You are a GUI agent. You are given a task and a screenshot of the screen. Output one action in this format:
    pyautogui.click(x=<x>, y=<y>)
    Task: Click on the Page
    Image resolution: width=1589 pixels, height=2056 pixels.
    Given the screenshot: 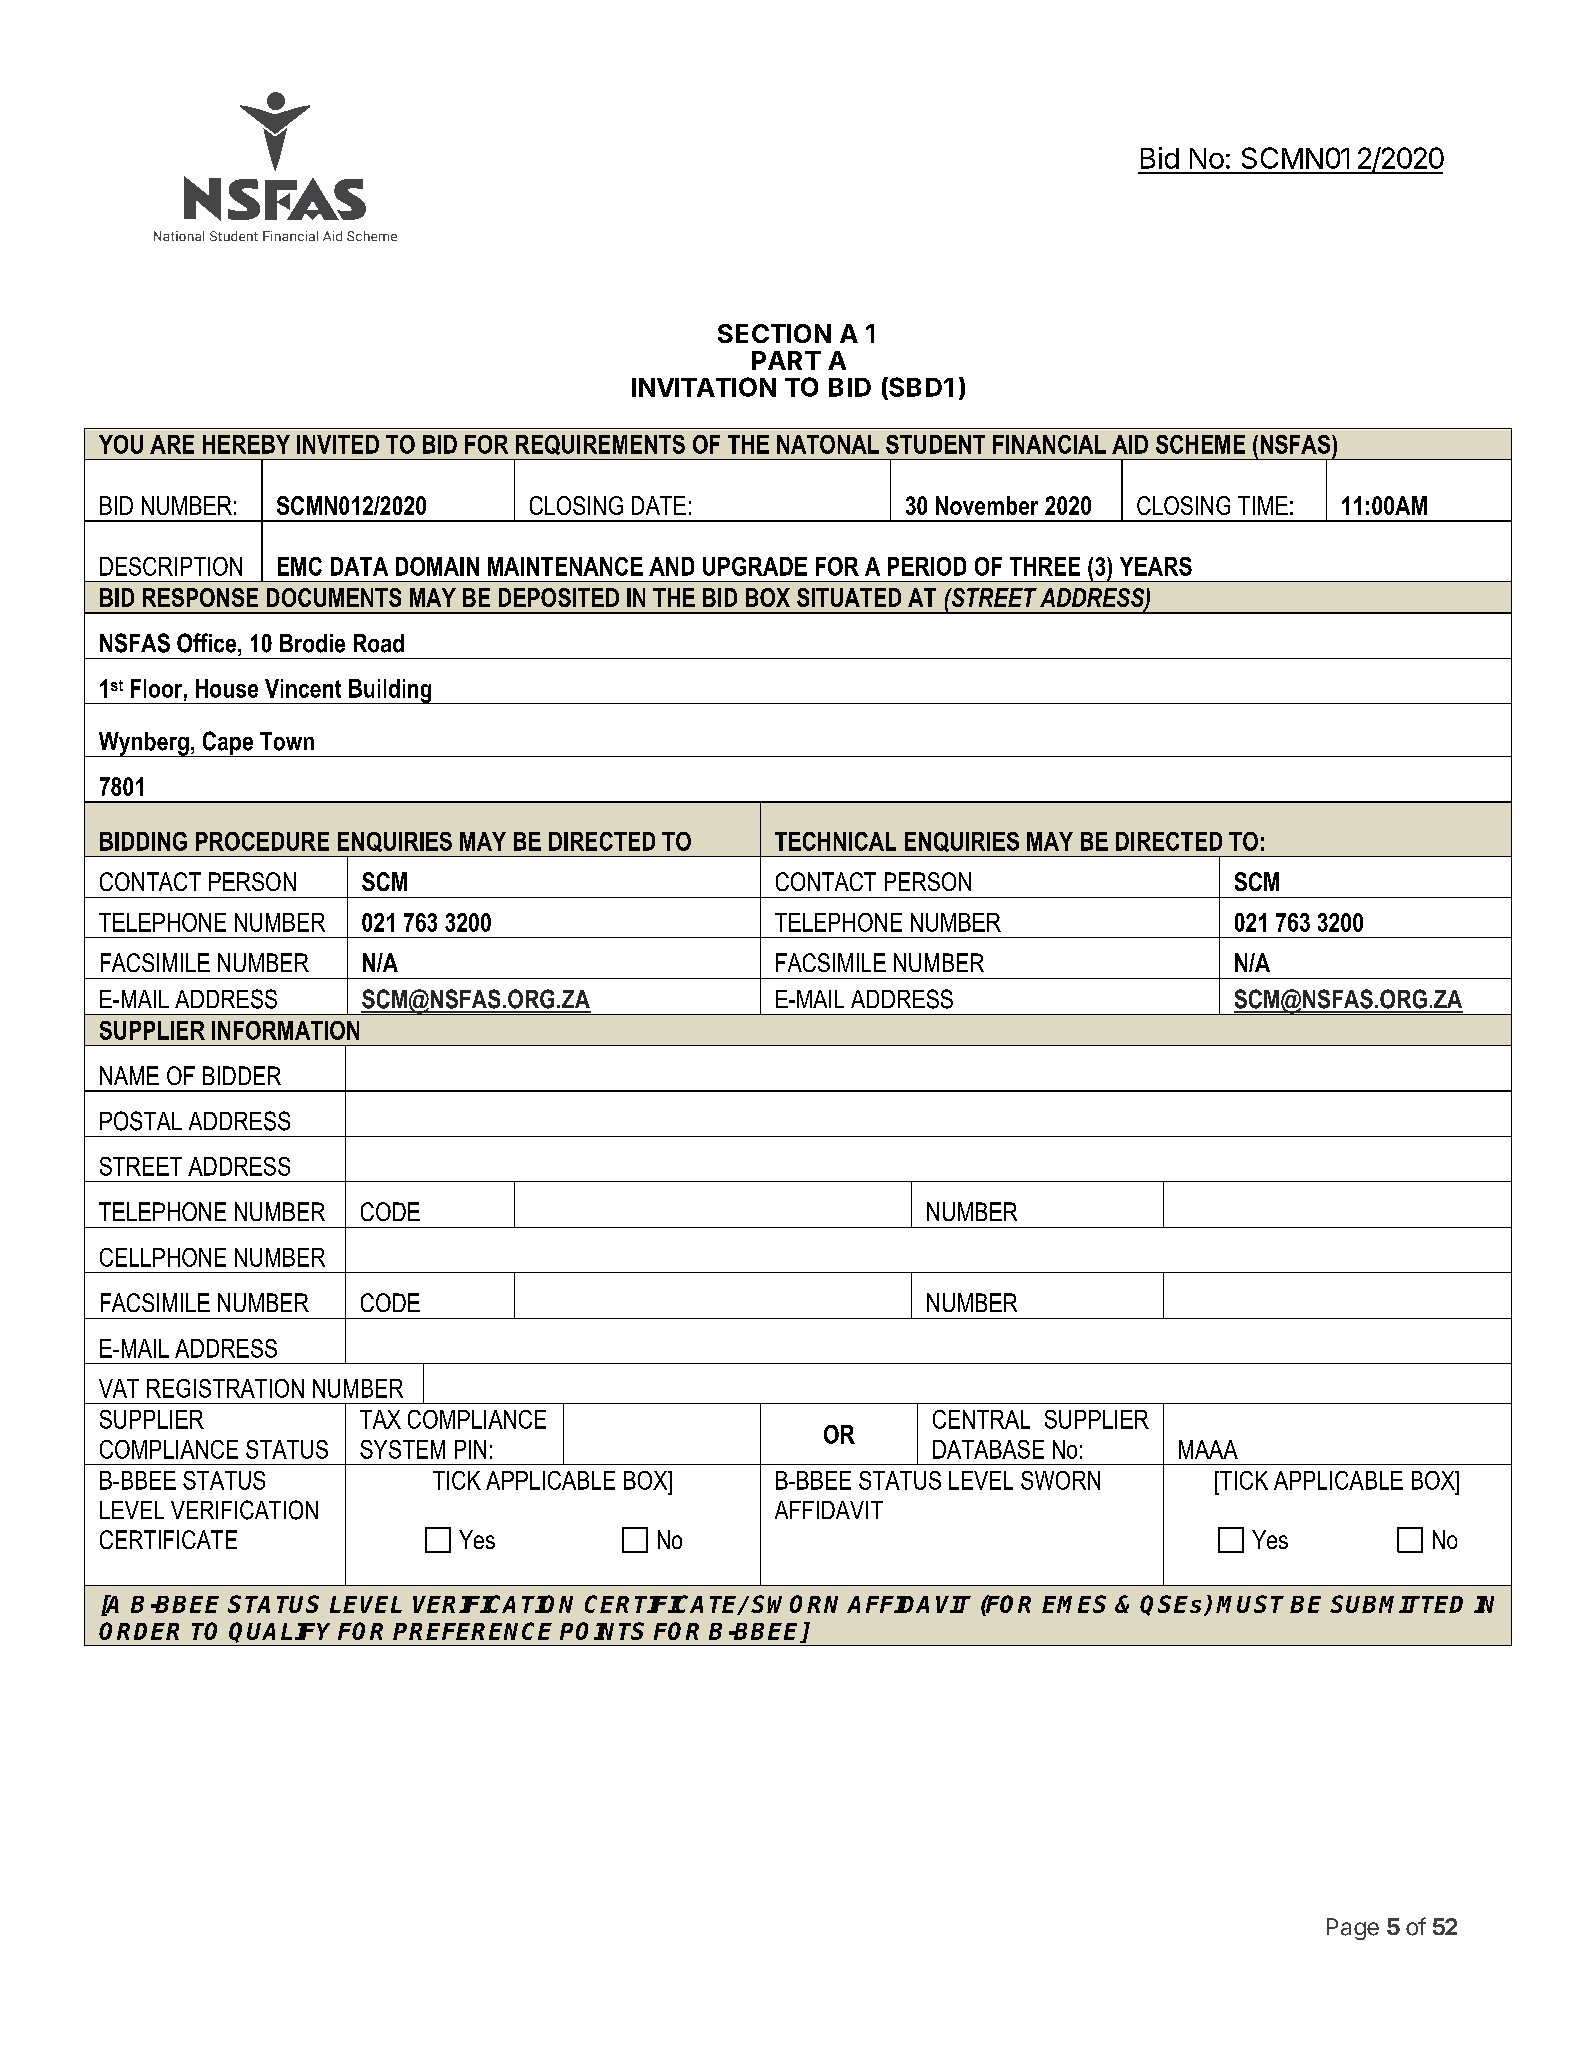 What is the action you would take?
    pyautogui.click(x=1353, y=1929)
